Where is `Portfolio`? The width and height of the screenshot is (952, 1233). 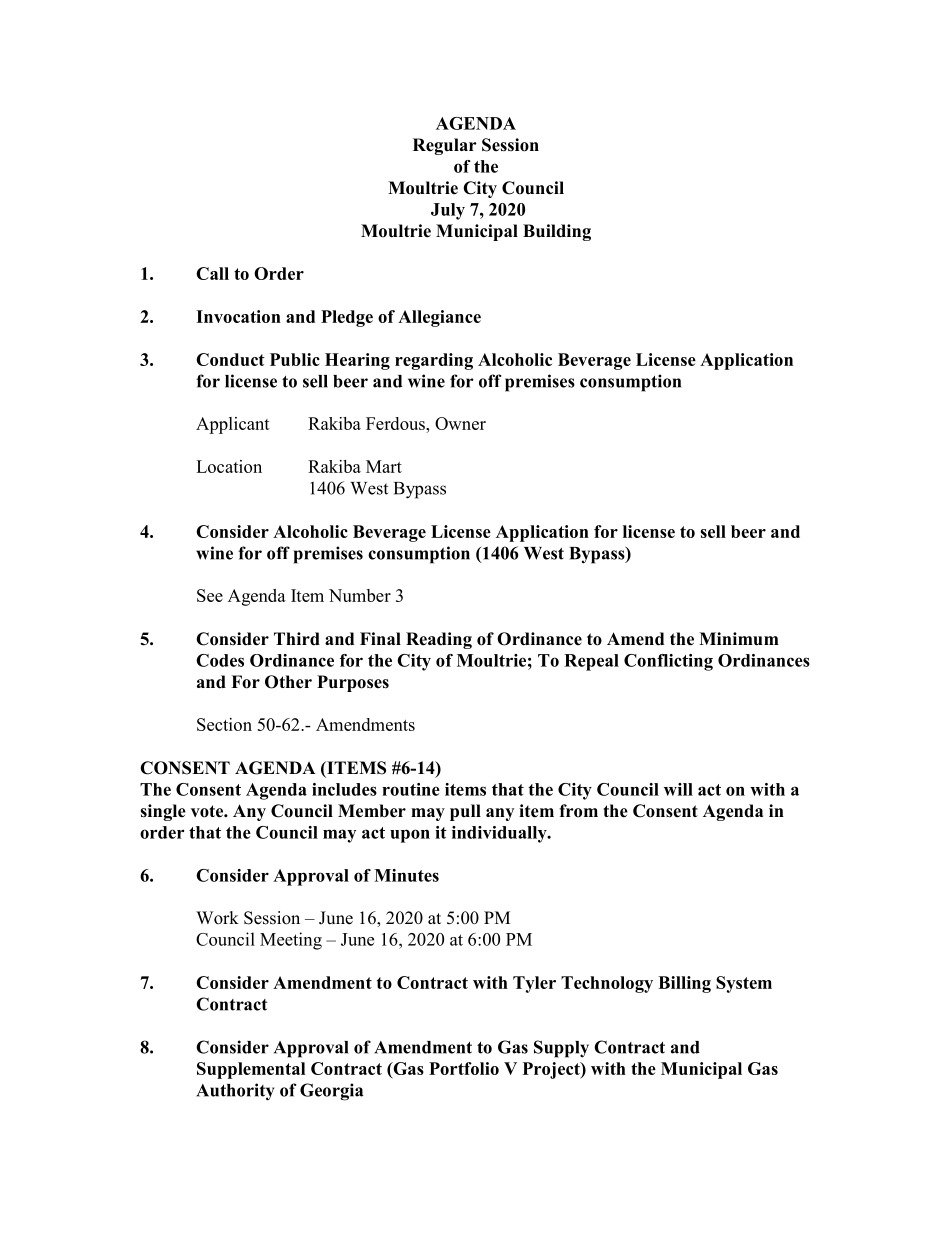 Portfolio is located at coordinates (464, 1068).
